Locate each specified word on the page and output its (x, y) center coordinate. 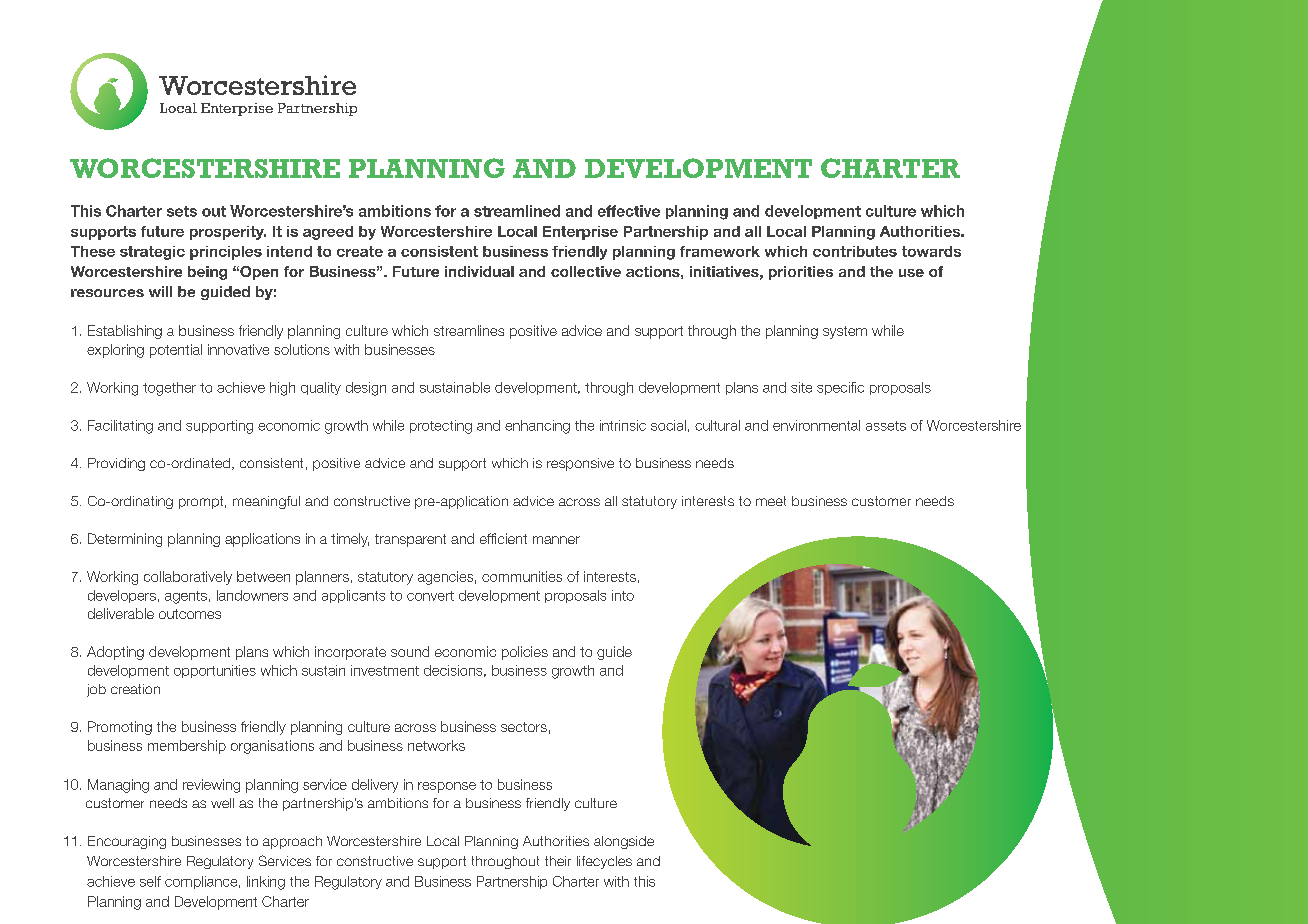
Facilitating (120, 427)
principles (226, 253)
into (623, 595)
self (150, 881)
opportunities (215, 671)
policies (525, 653)
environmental (816, 425)
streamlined (517, 211)
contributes (855, 251)
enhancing (537, 427)
